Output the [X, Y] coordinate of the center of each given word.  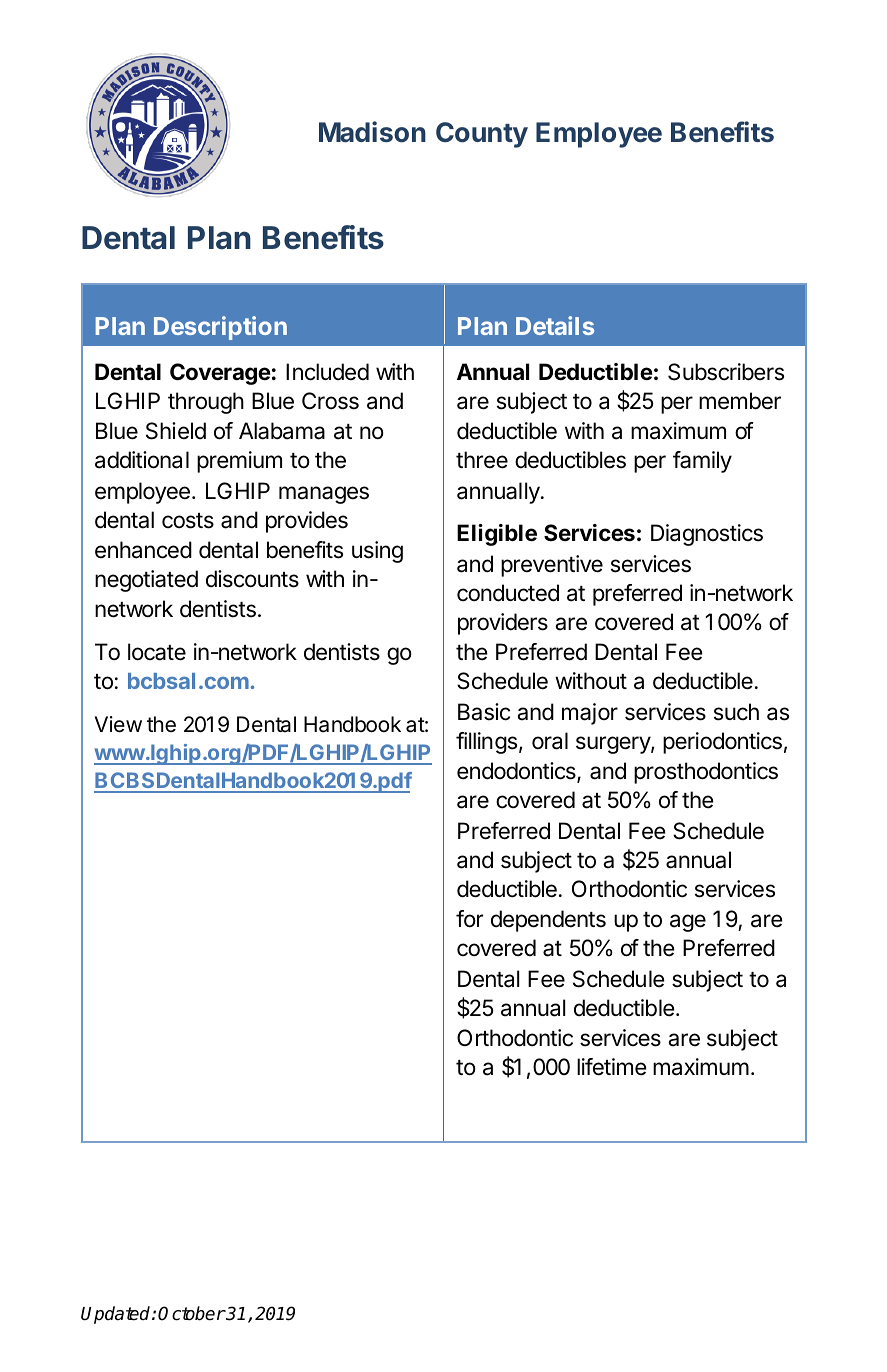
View [118, 724]
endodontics [517, 772]
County [482, 135]
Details [555, 325]
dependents [548, 921]
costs [188, 521]
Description [220, 328]
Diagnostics [707, 535]
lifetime [612, 1067]
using [377, 552]
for [469, 919]
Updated [117, 1315]
